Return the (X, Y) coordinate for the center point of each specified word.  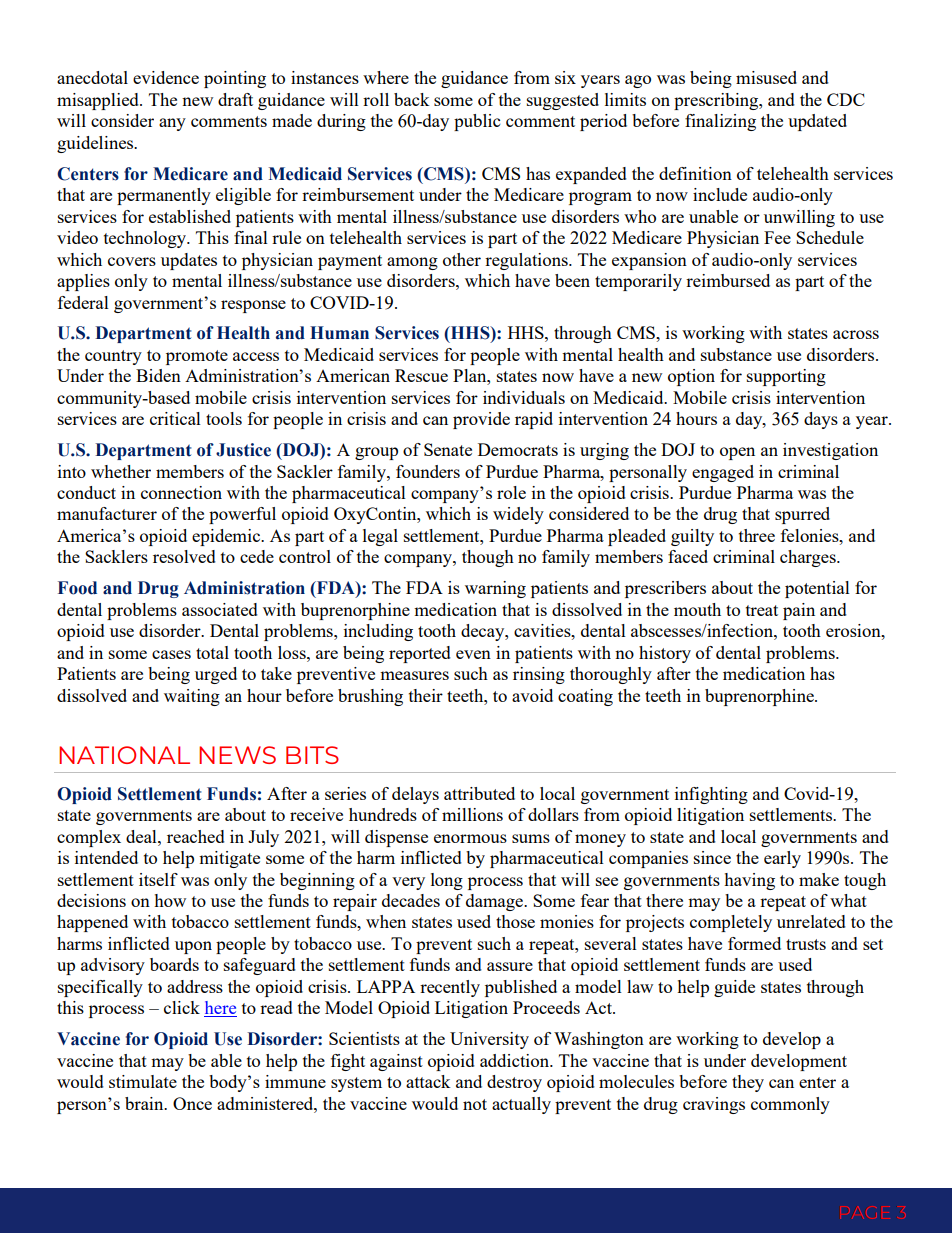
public (477, 122)
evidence (166, 77)
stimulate (143, 1081)
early (782, 859)
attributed (479, 793)
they (748, 1083)
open (737, 453)
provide (481, 420)
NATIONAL (124, 755)
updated (817, 122)
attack (428, 1081)
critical (175, 418)
